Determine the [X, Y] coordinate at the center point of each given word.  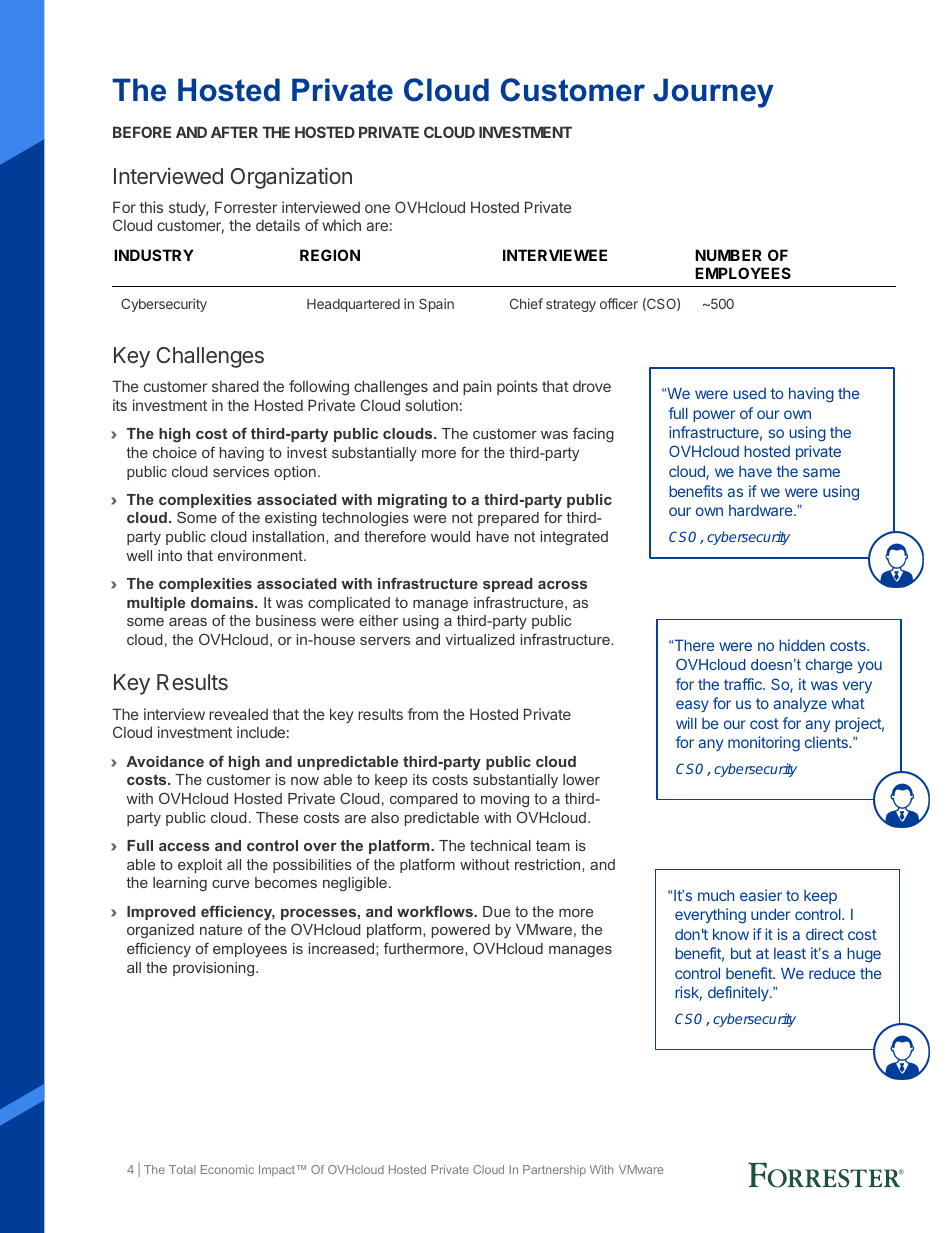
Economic [227, 1169]
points [517, 387]
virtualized [480, 639]
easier [761, 895]
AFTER [234, 132]
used [749, 393]
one [377, 208]
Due [496, 911]
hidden [802, 645]
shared [235, 386]
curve [230, 884]
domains [223, 602]
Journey [713, 93]
